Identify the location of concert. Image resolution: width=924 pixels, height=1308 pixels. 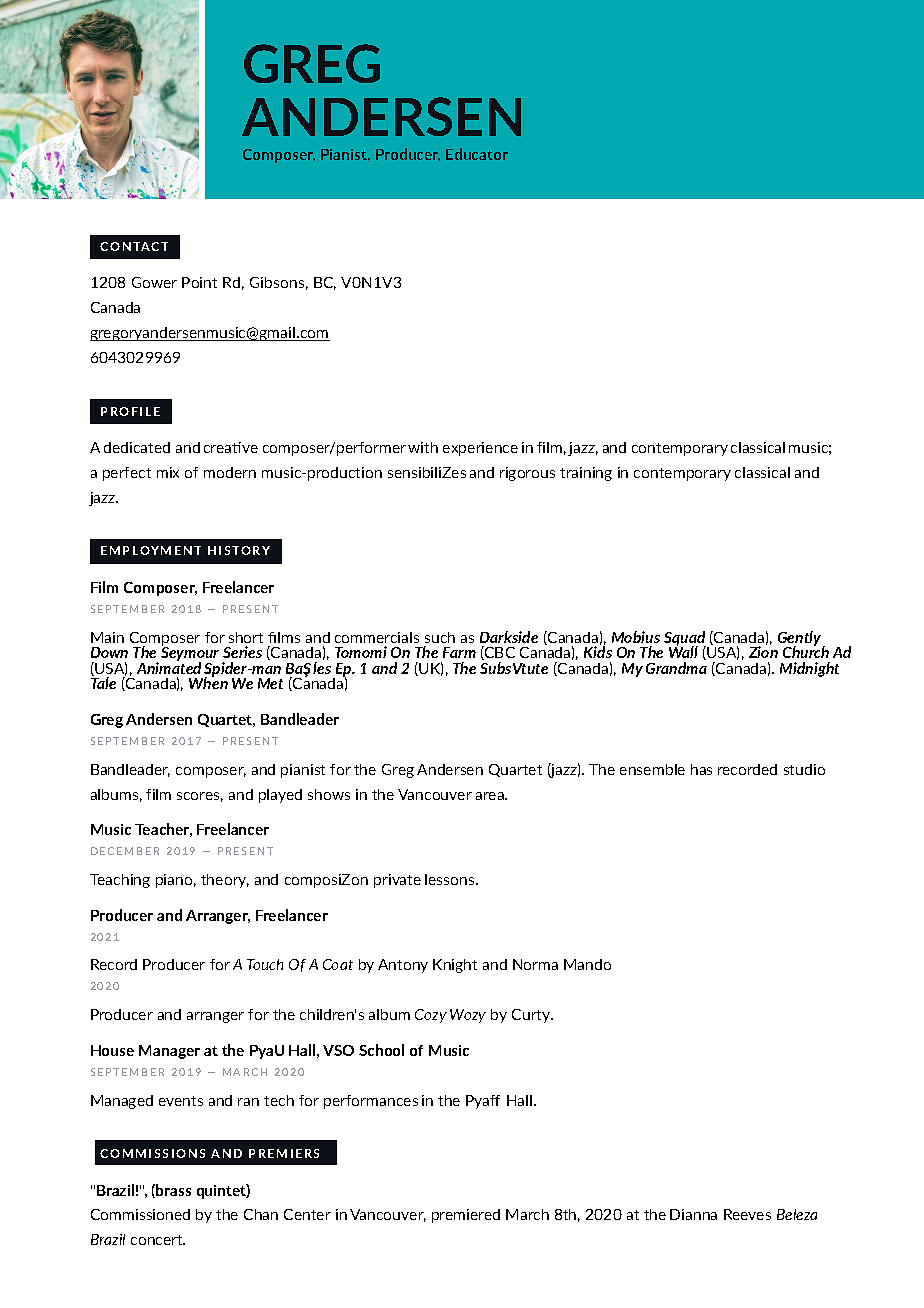
(158, 1240).
